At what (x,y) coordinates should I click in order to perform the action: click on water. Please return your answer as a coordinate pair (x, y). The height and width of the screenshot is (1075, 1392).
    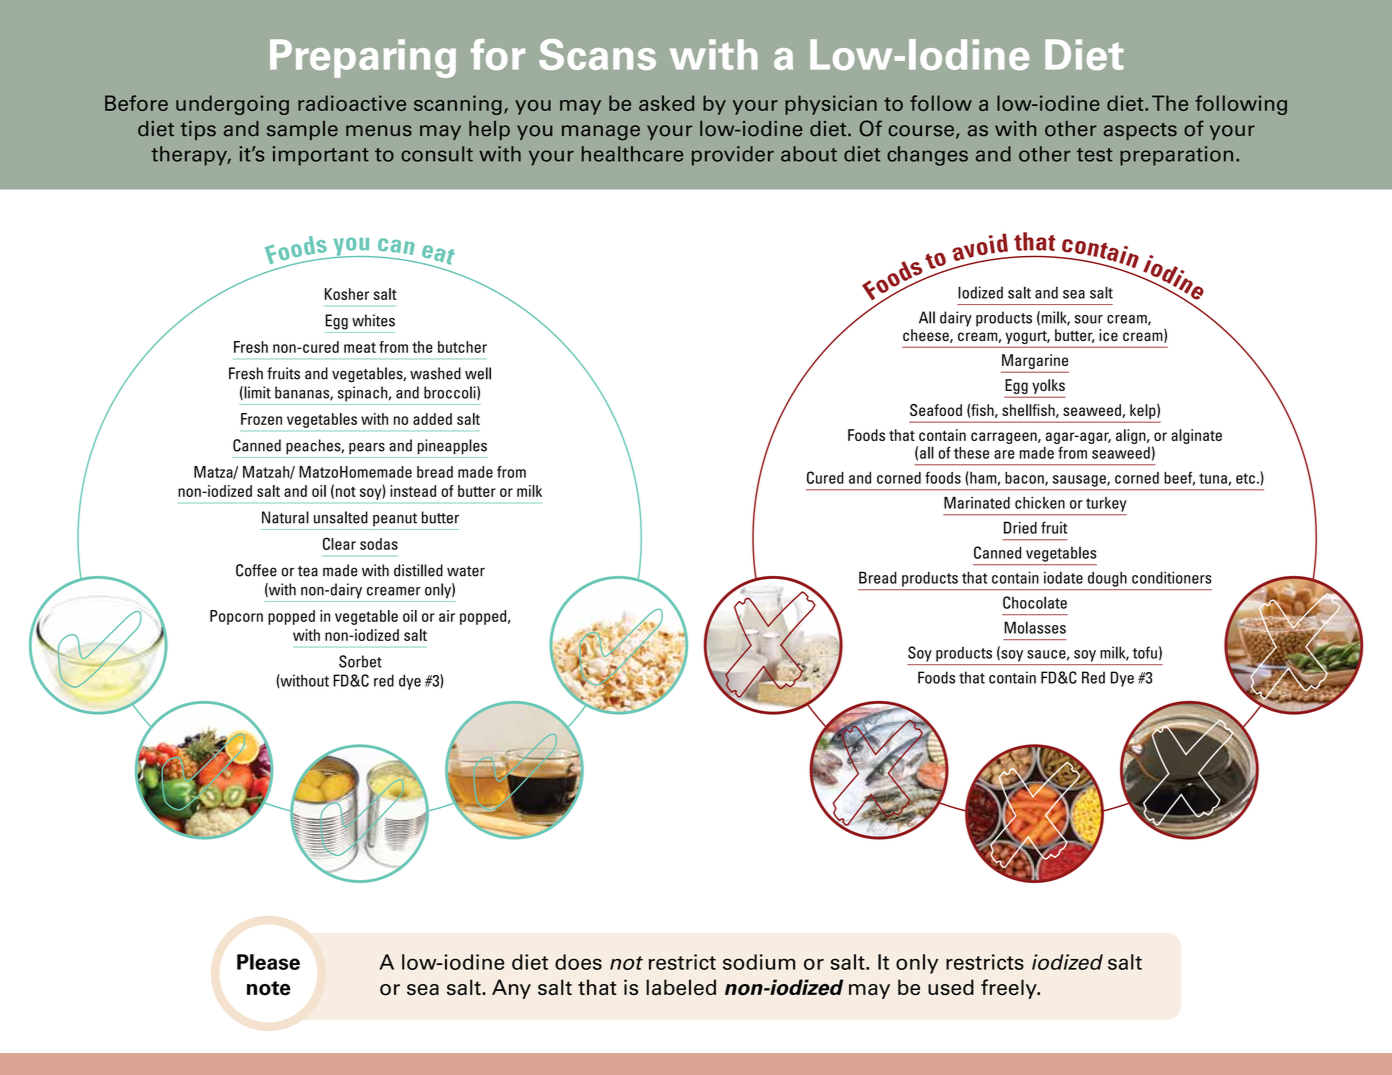
    Looking at the image, I should click on (466, 571).
